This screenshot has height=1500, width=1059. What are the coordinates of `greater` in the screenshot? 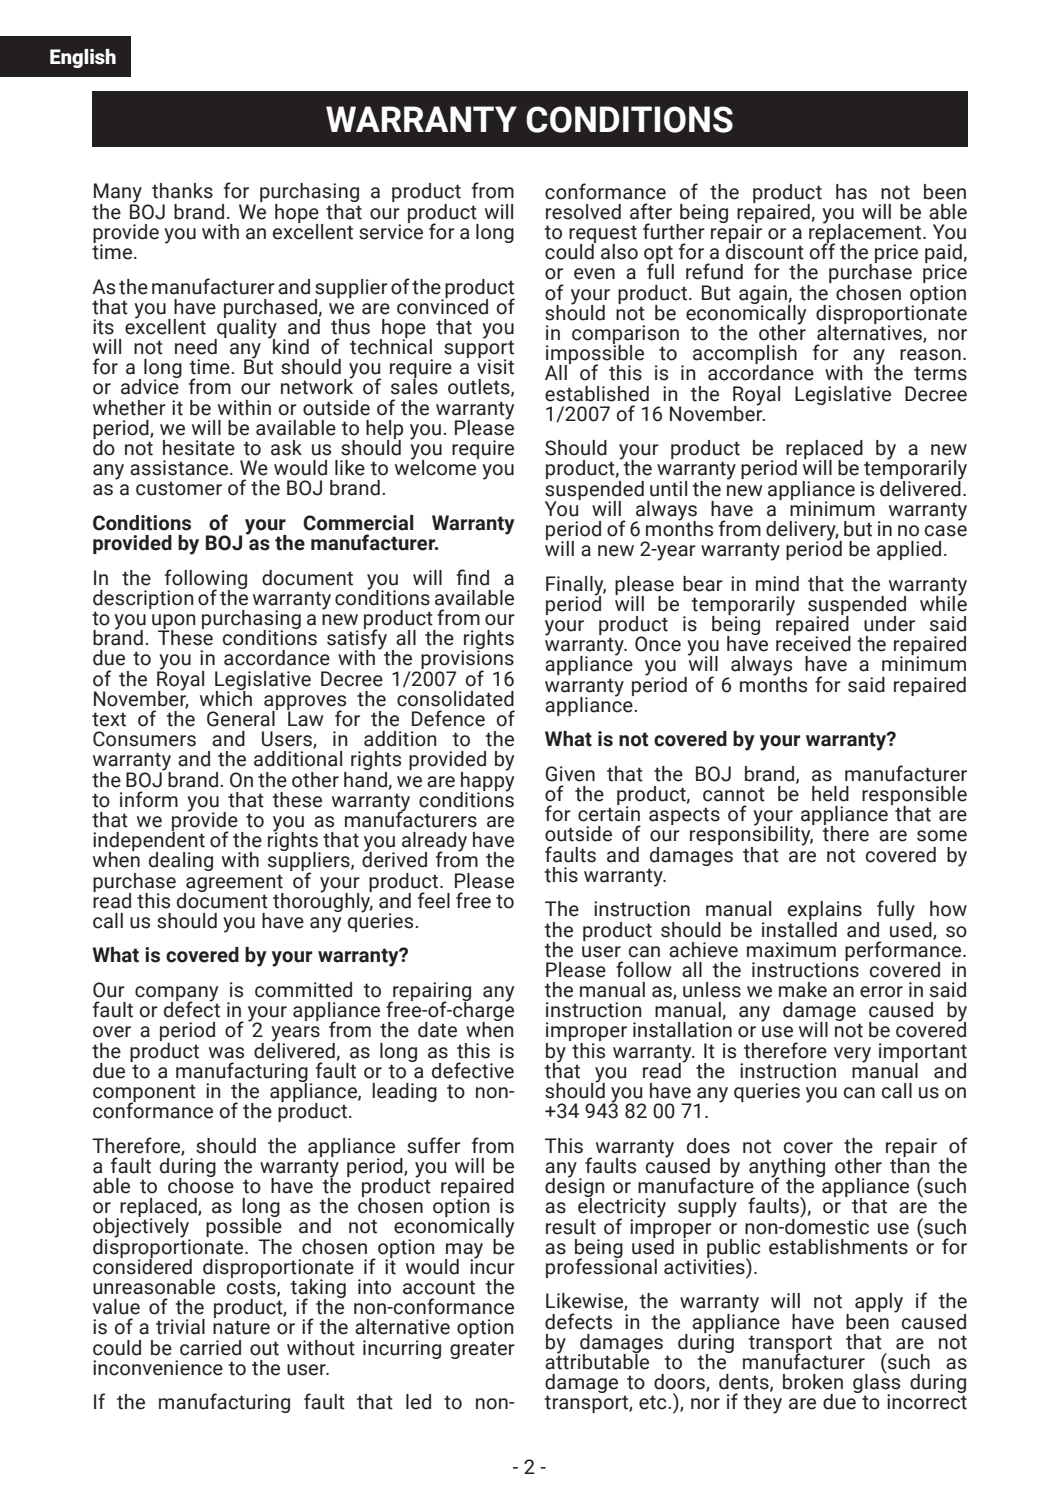 It's located at (482, 1350).
